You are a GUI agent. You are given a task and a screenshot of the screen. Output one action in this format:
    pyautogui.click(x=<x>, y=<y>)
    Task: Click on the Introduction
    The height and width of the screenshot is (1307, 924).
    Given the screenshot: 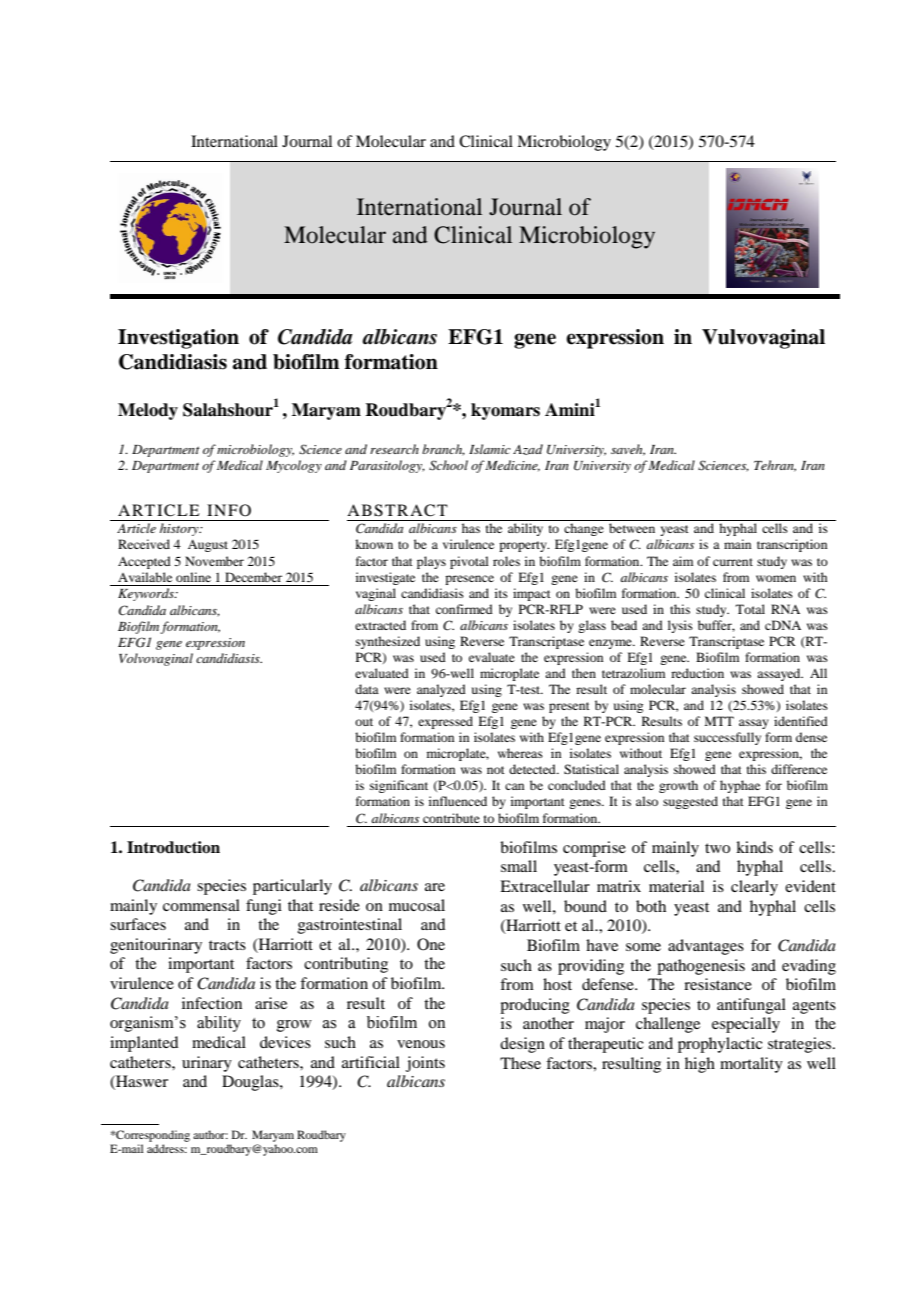 What is the action you would take?
    pyautogui.click(x=173, y=847)
